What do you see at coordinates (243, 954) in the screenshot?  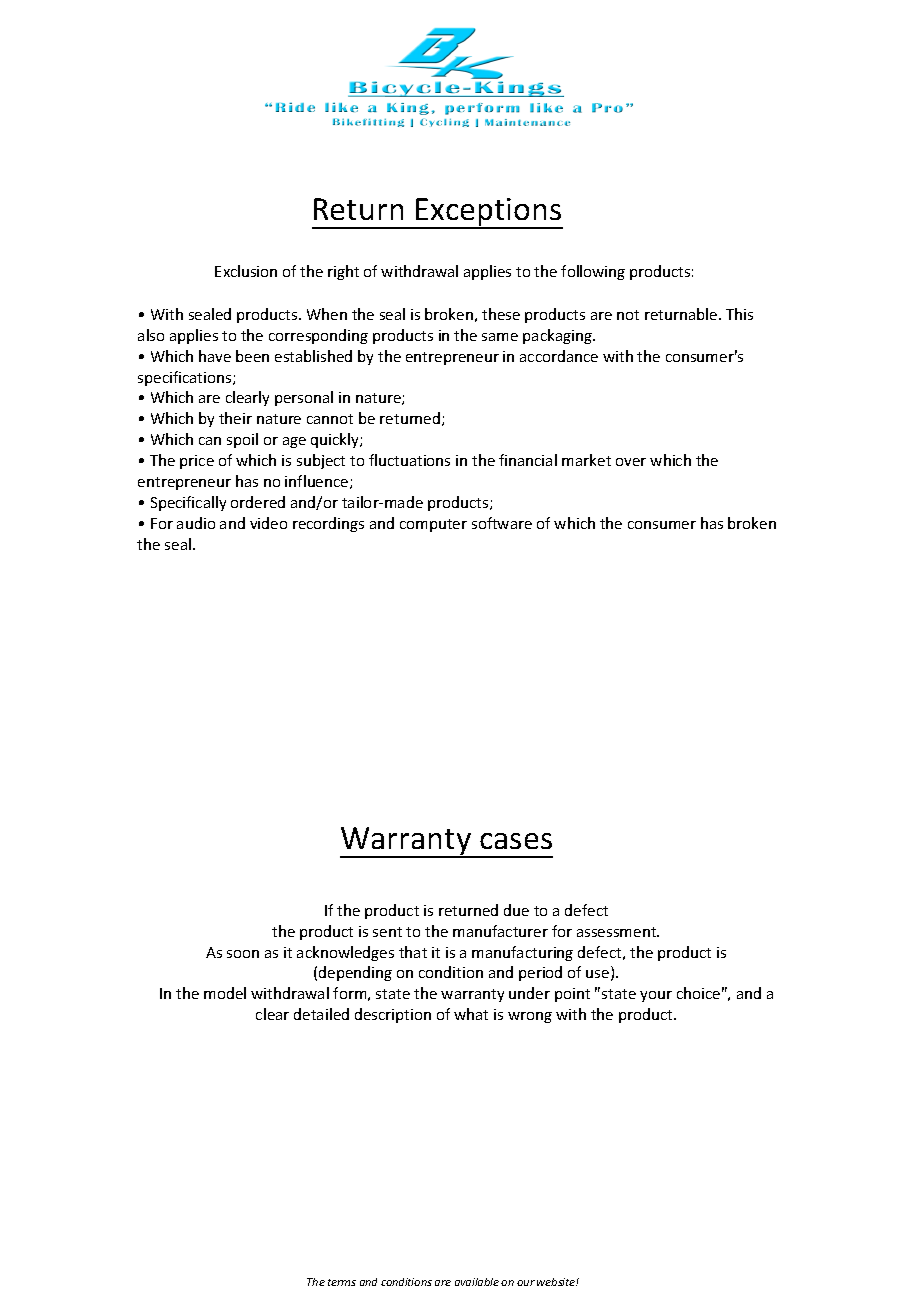 I see `soon` at bounding box center [243, 954].
